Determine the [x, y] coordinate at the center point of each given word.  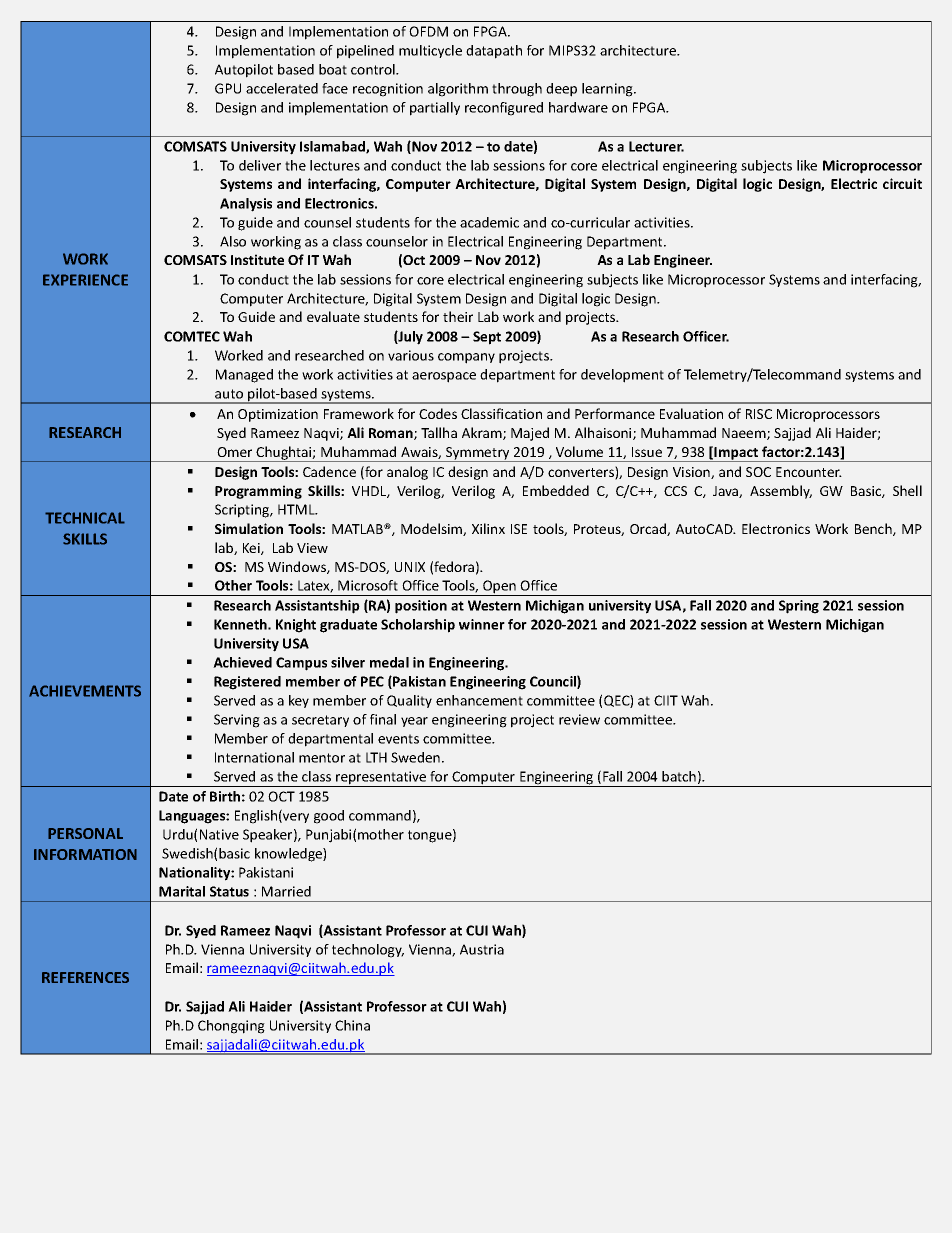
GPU [228, 88]
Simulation [249, 528]
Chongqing [231, 1027]
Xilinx [488, 528]
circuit [902, 183]
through [517, 90]
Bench [874, 529]
